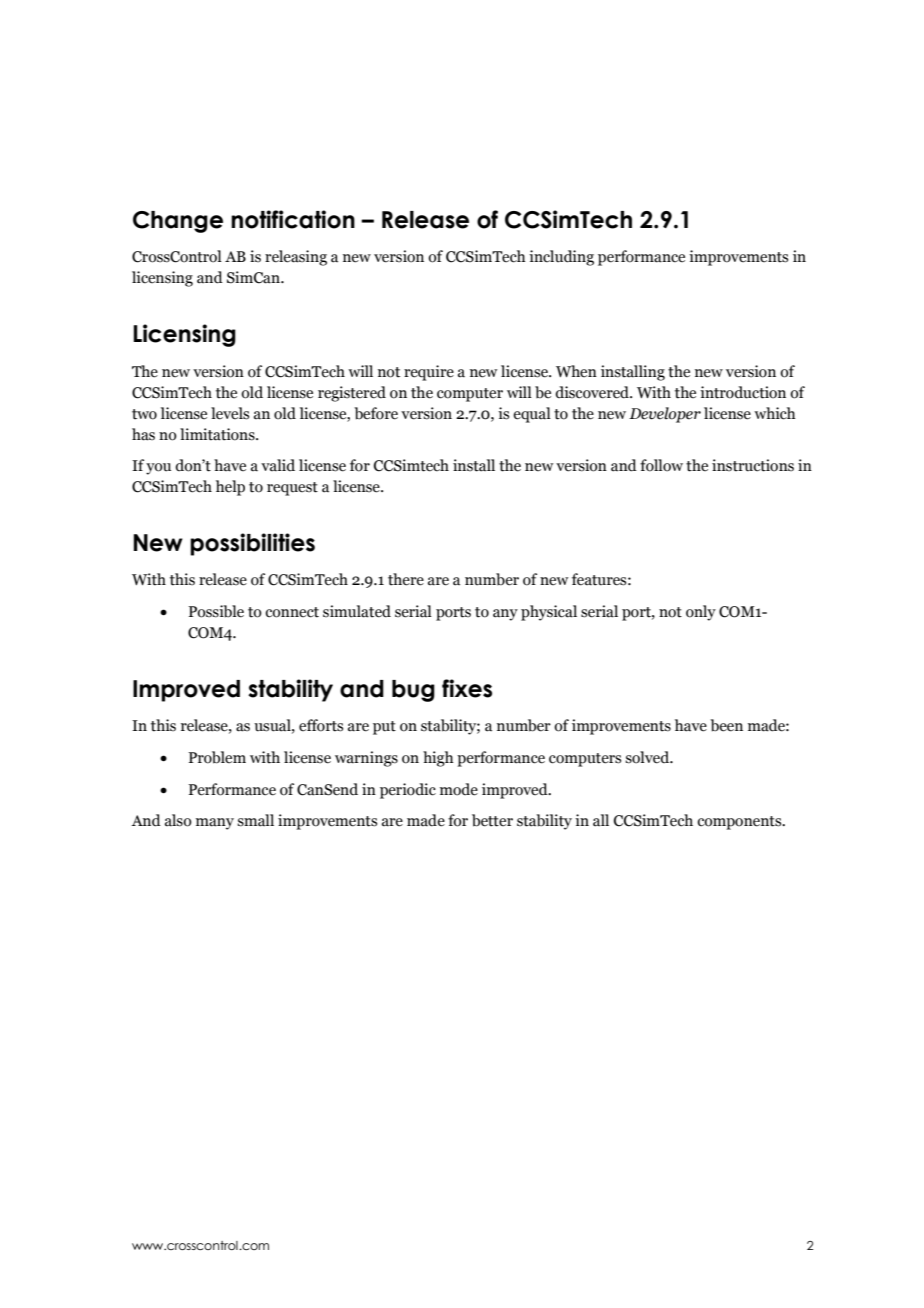  What do you see at coordinates (406, 579) in the document?
I see `there` at bounding box center [406, 579].
